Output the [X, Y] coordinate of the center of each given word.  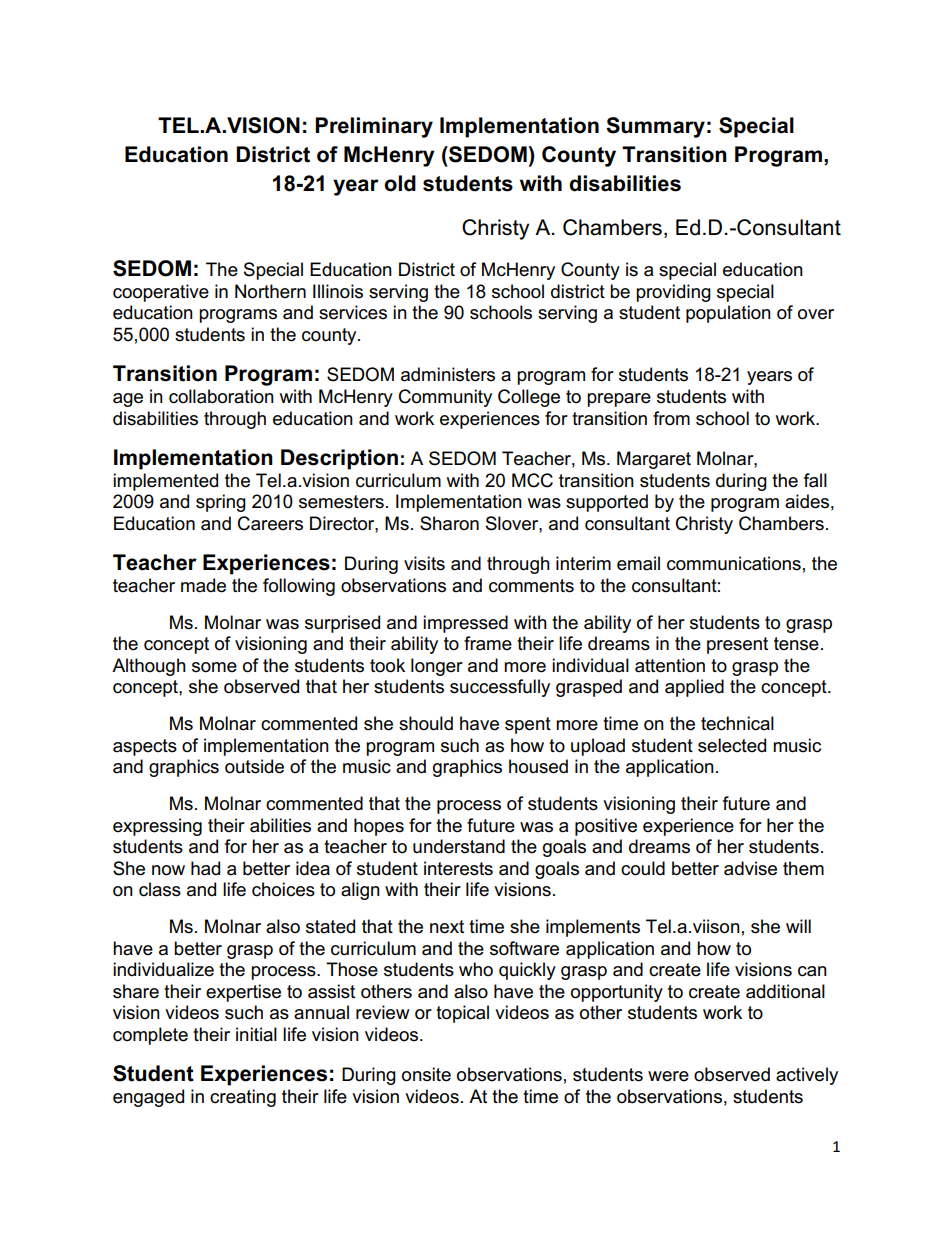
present [737, 645]
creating [243, 1098]
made [203, 585]
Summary [655, 127]
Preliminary [374, 127]
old [400, 183]
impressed [465, 624]
